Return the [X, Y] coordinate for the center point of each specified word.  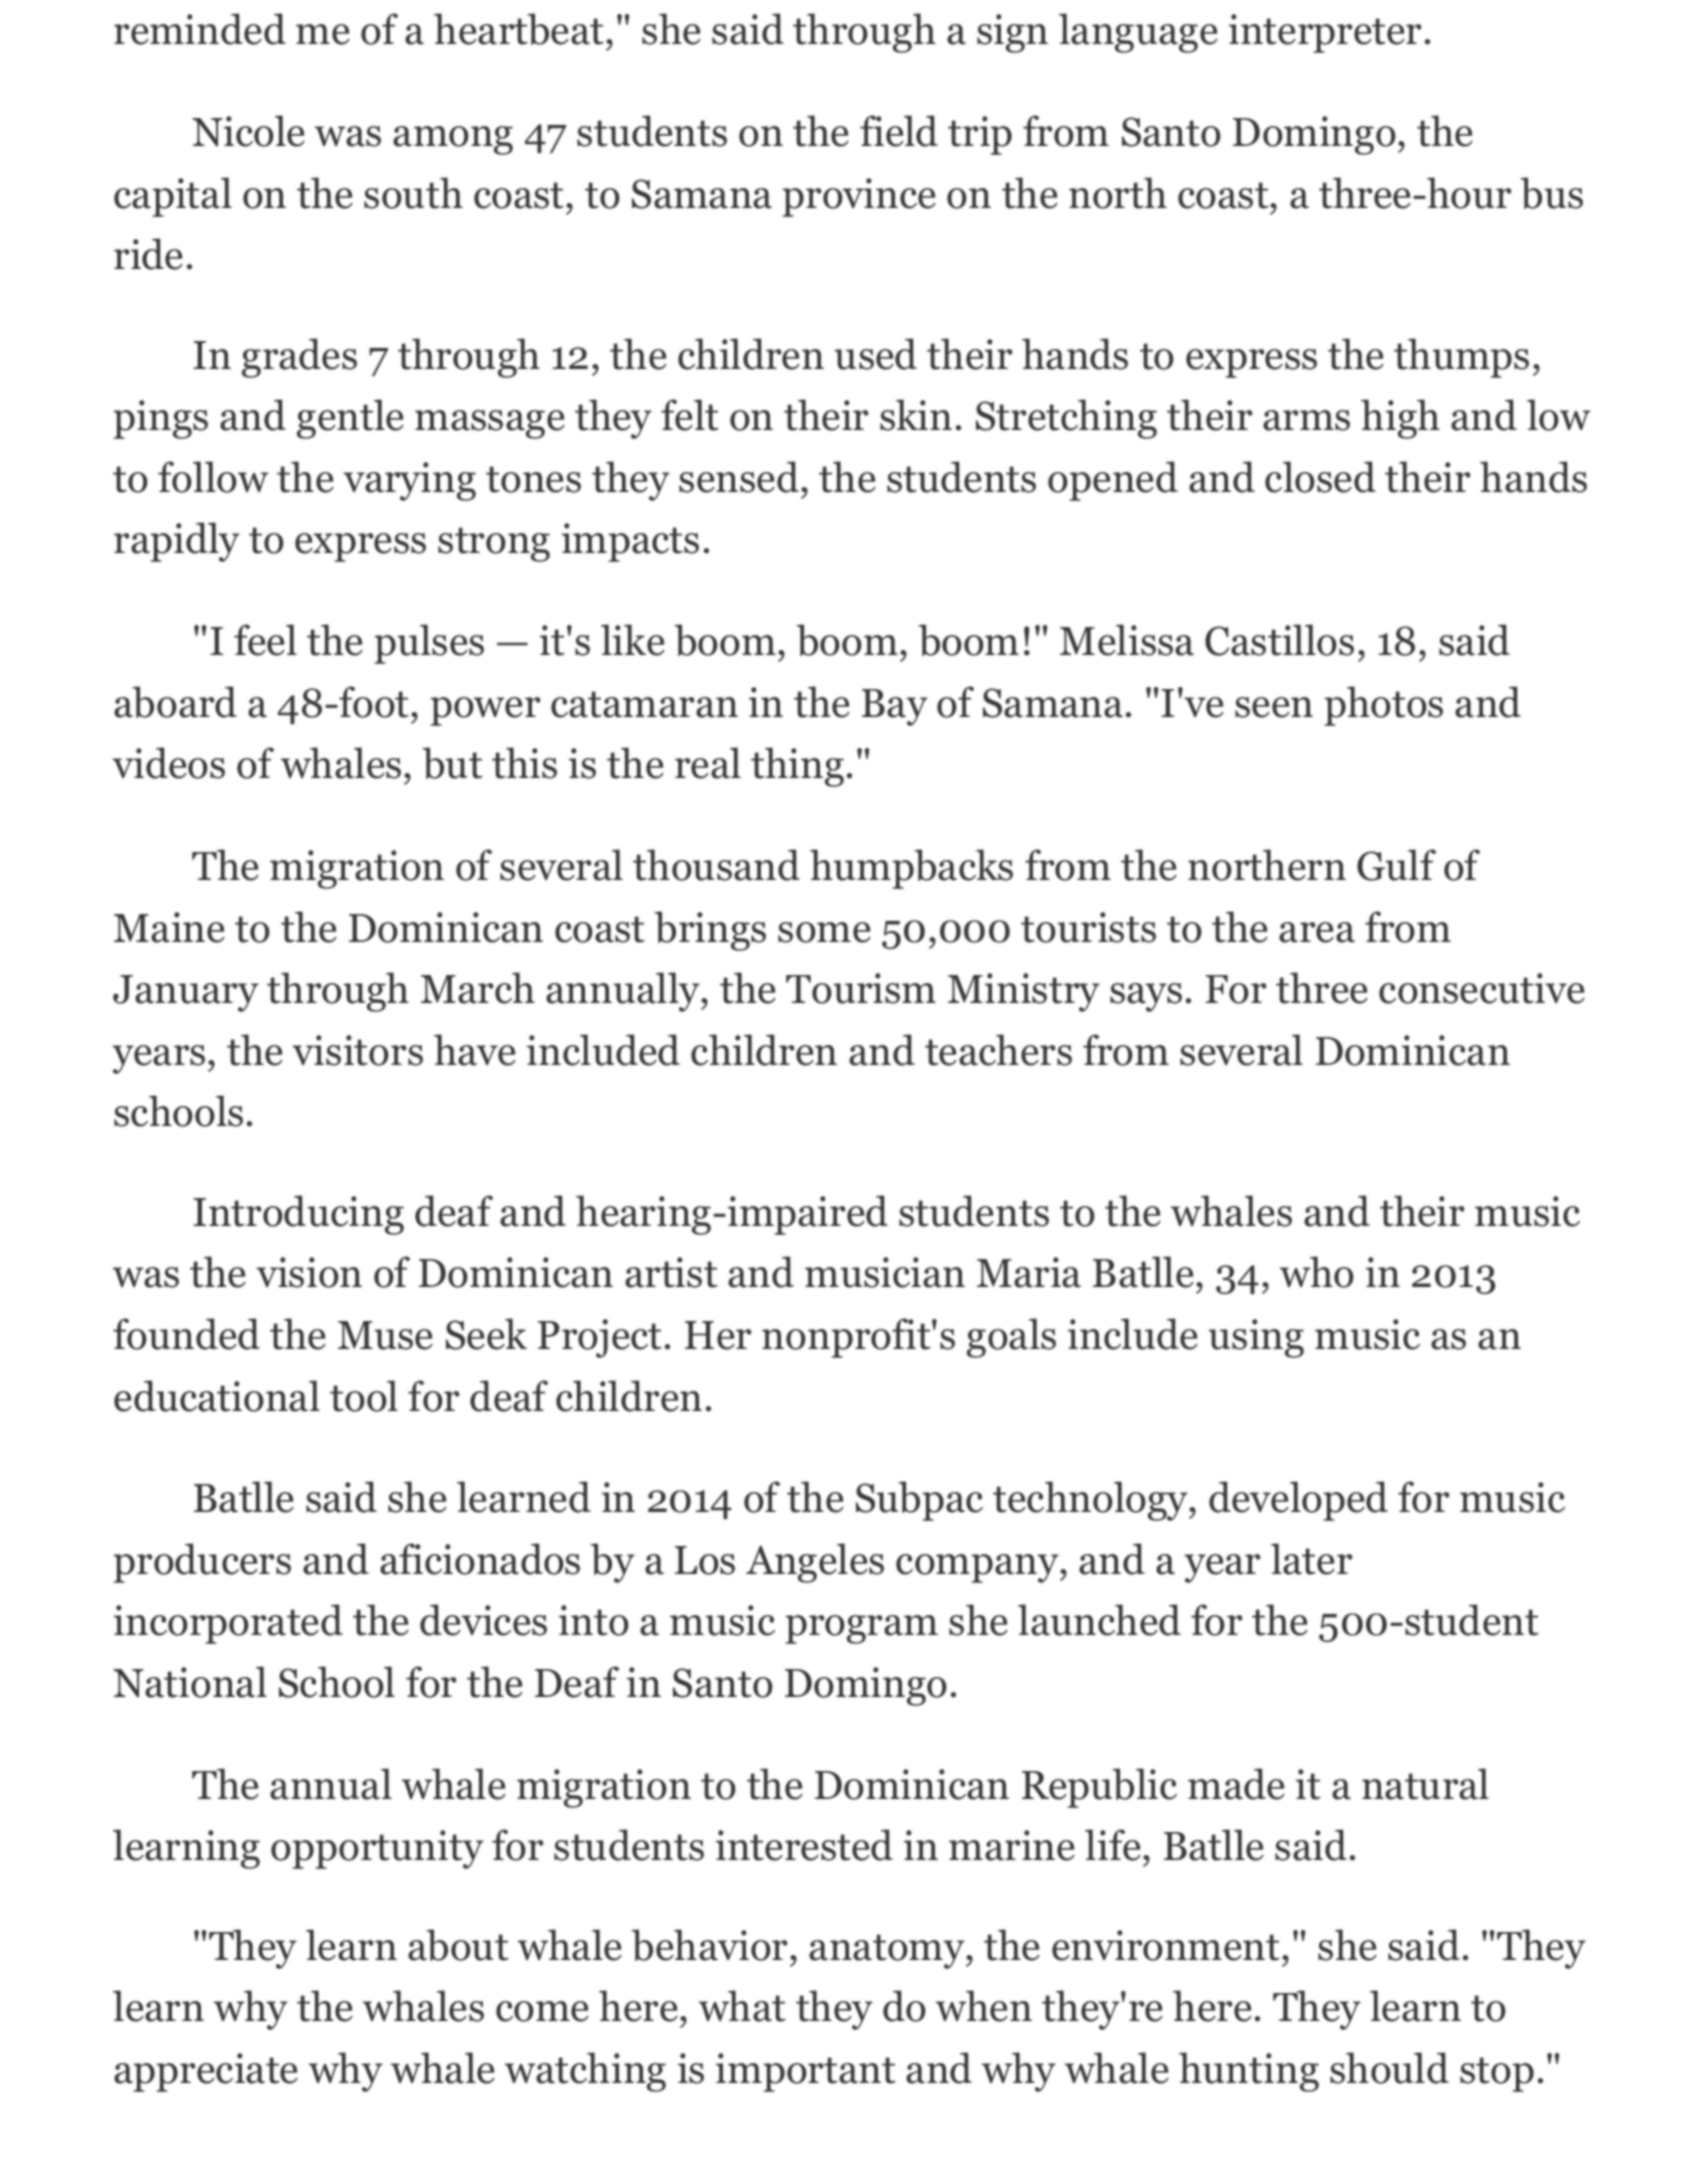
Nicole [248, 131]
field [899, 131]
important [806, 2072]
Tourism [861, 988]
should [1389, 2068]
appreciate [206, 2072]
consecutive [1482, 988]
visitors [357, 1050]
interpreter [1325, 33]
